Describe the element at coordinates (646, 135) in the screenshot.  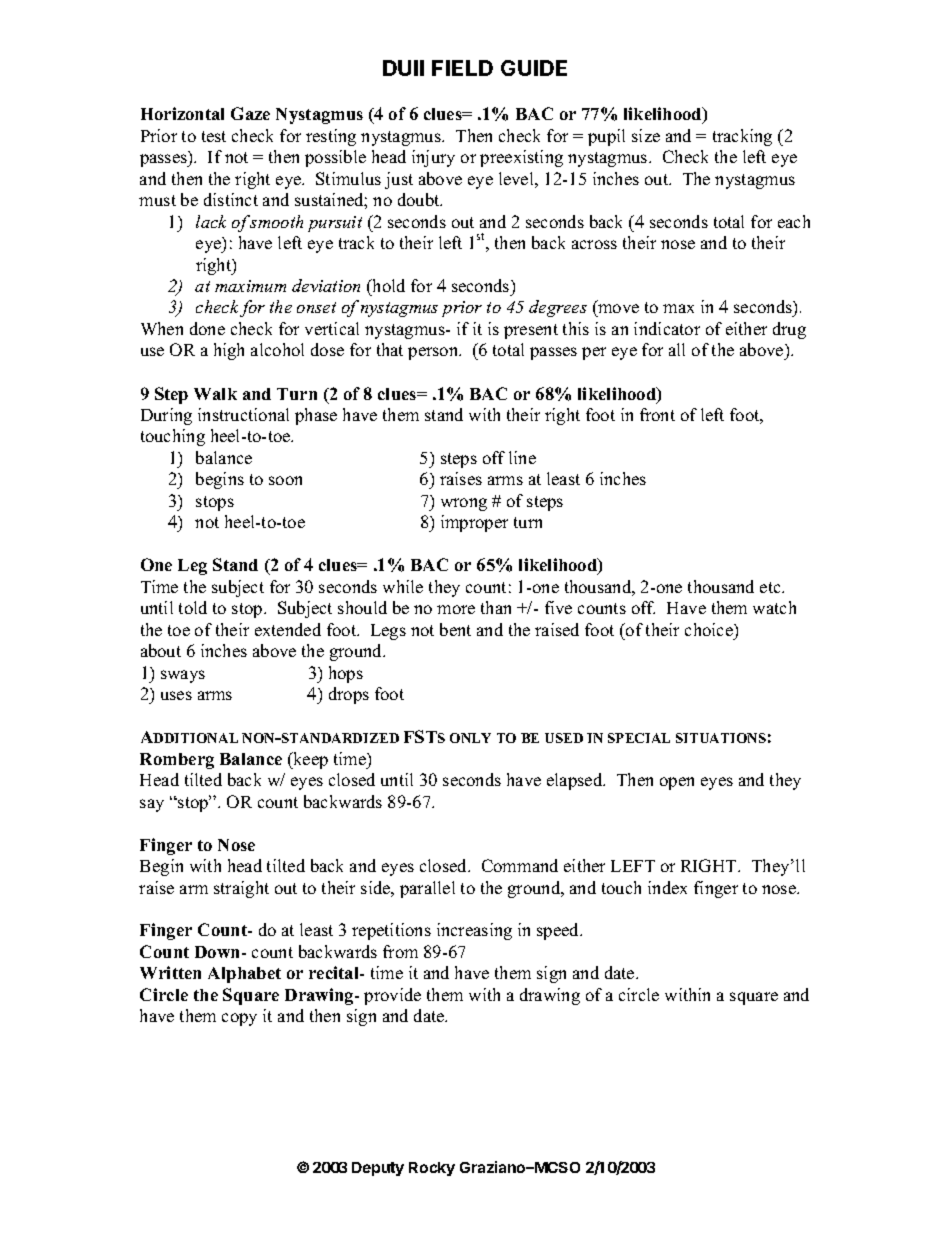
I see `size` at that location.
